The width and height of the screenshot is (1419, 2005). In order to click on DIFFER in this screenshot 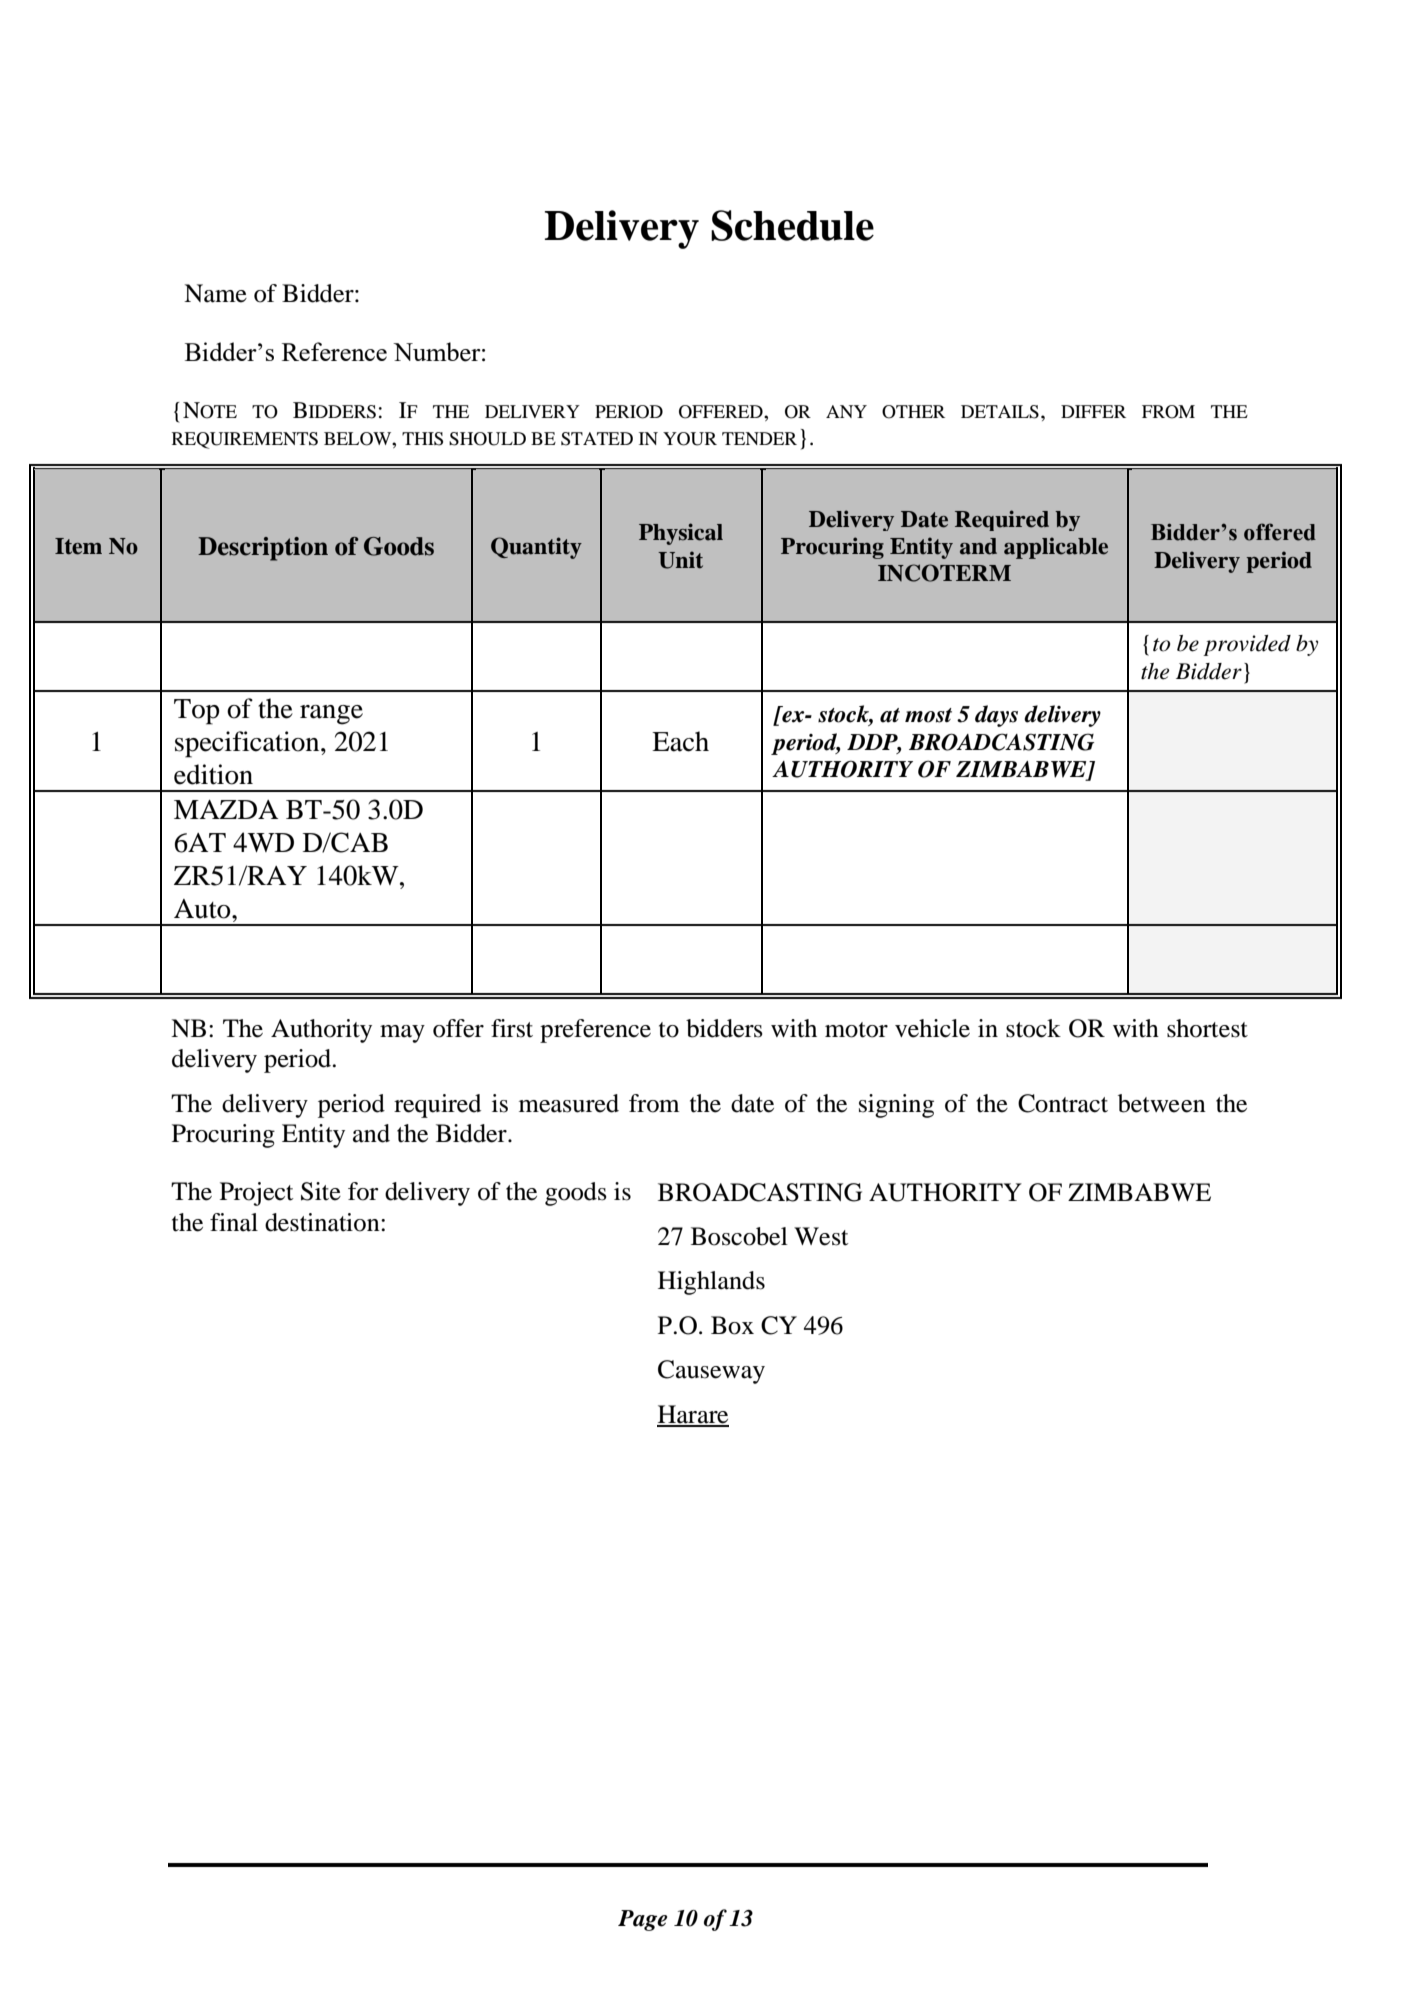, I will do `click(1093, 411)`.
